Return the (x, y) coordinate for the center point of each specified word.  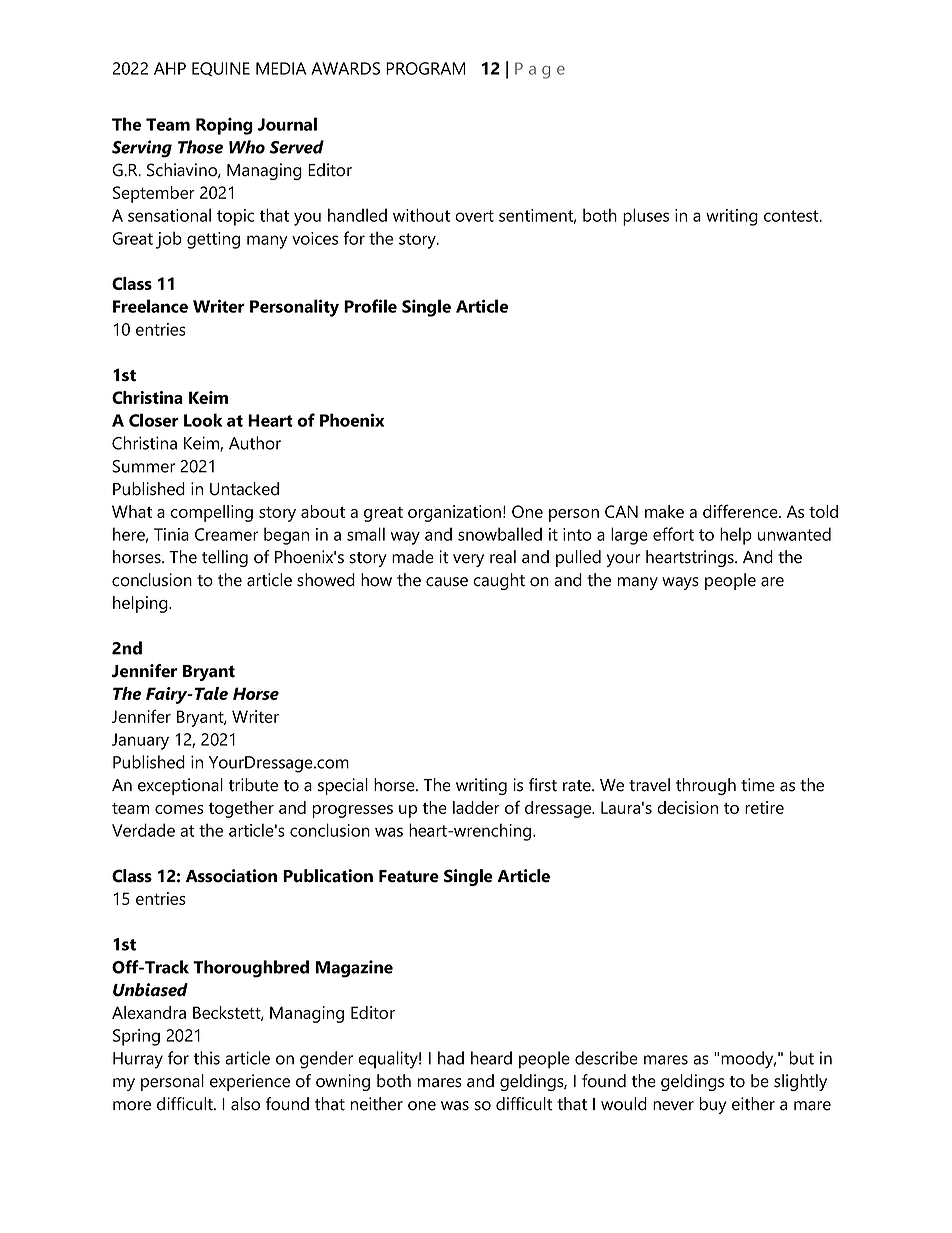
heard (491, 1058)
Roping (224, 126)
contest (792, 216)
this (206, 1058)
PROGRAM (425, 68)
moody (748, 1060)
